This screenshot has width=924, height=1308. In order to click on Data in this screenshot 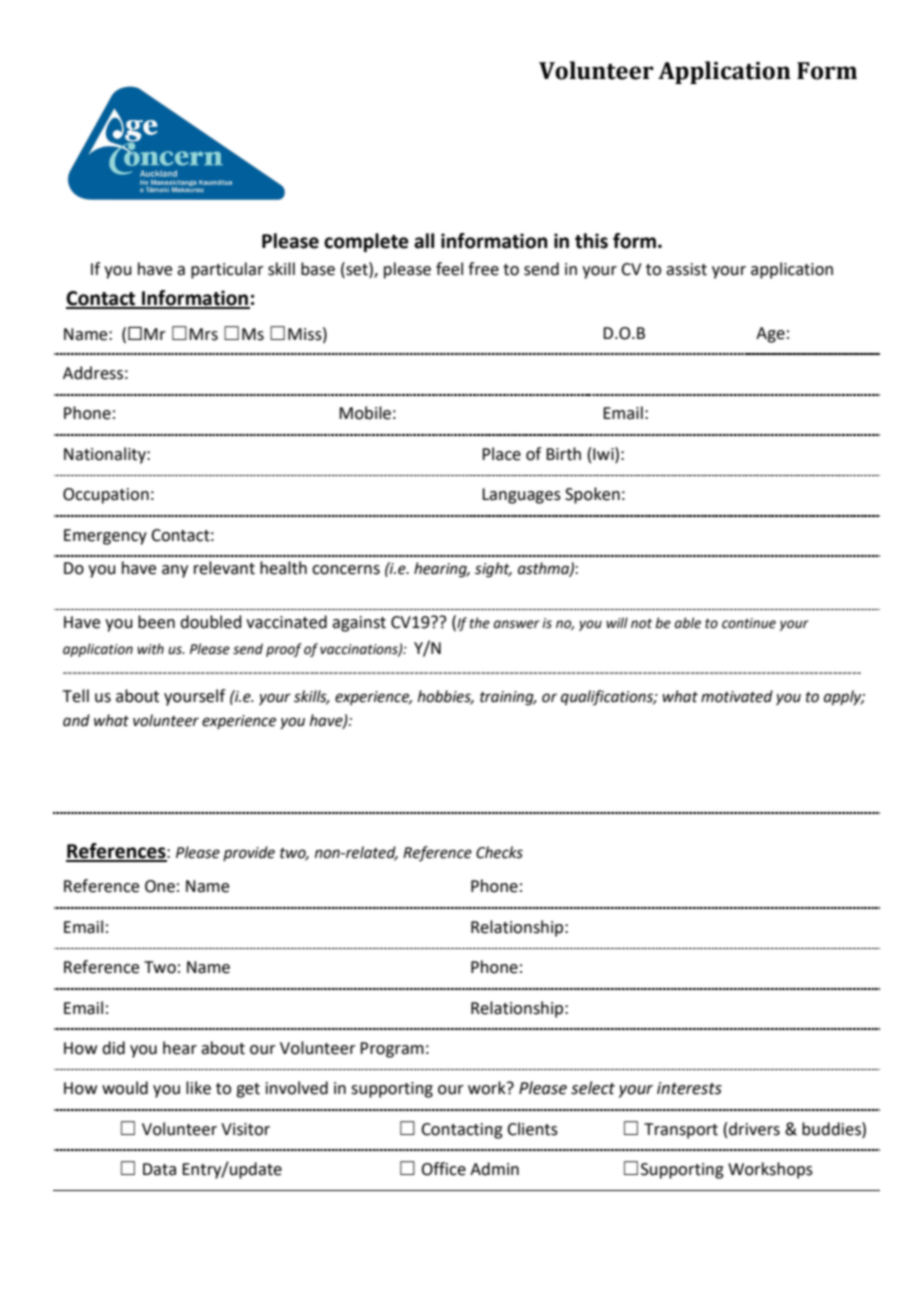, I will do `click(159, 1169)`.
